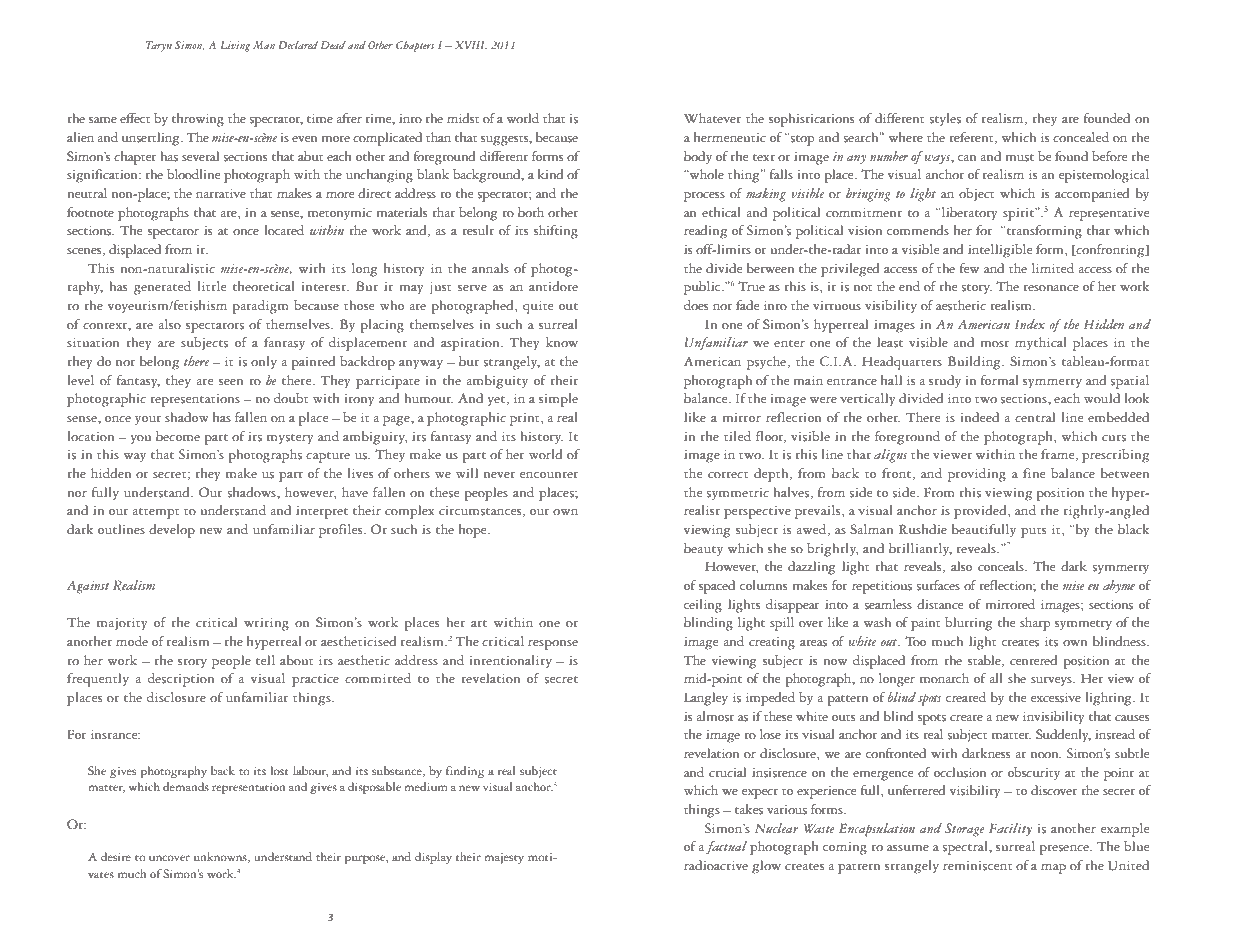 Image resolution: width=1233 pixels, height=952 pixels. Describe the element at coordinates (235, 46) in the document. I see `Living` at that location.
